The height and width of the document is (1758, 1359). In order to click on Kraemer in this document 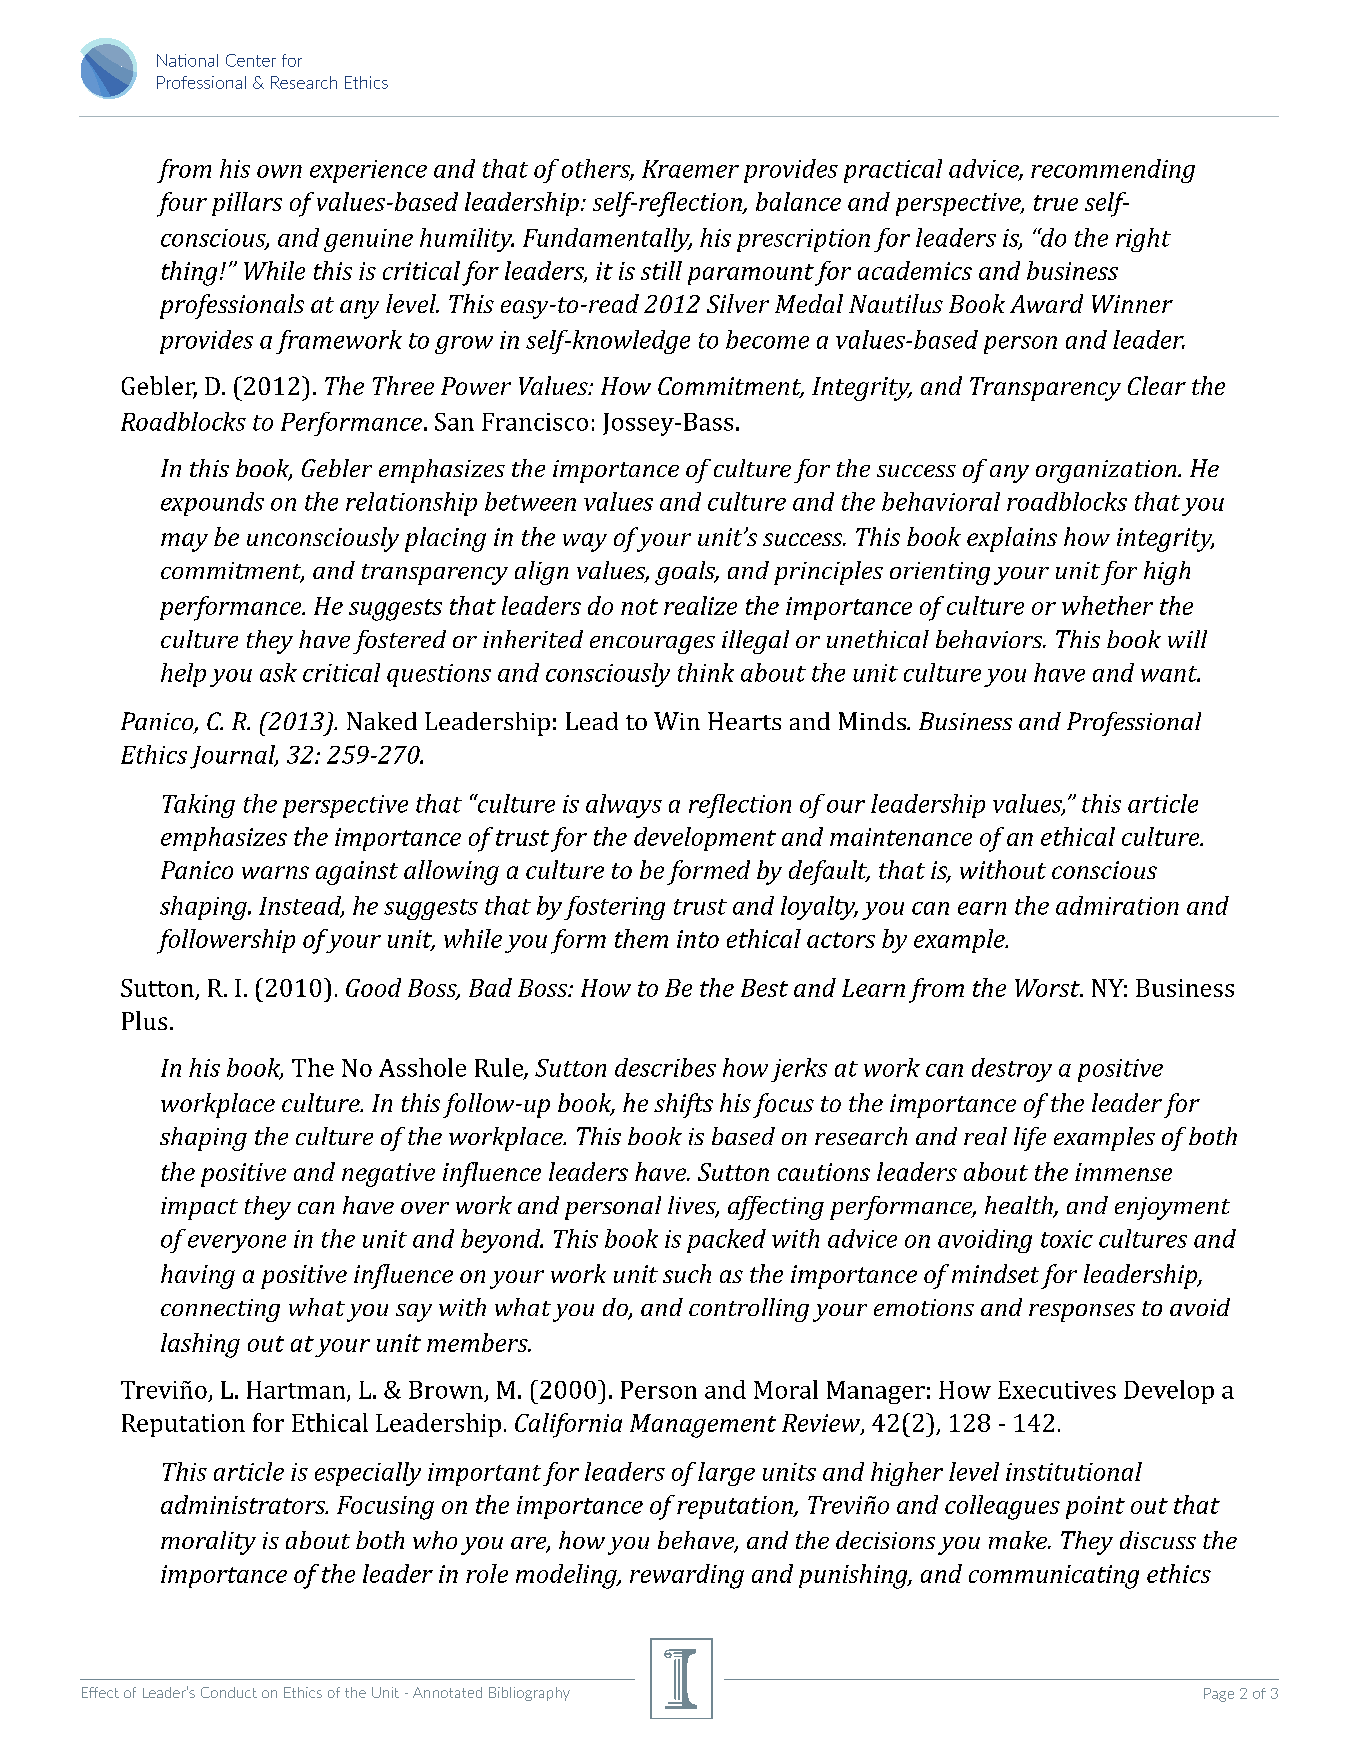, I will do `click(690, 169)`.
